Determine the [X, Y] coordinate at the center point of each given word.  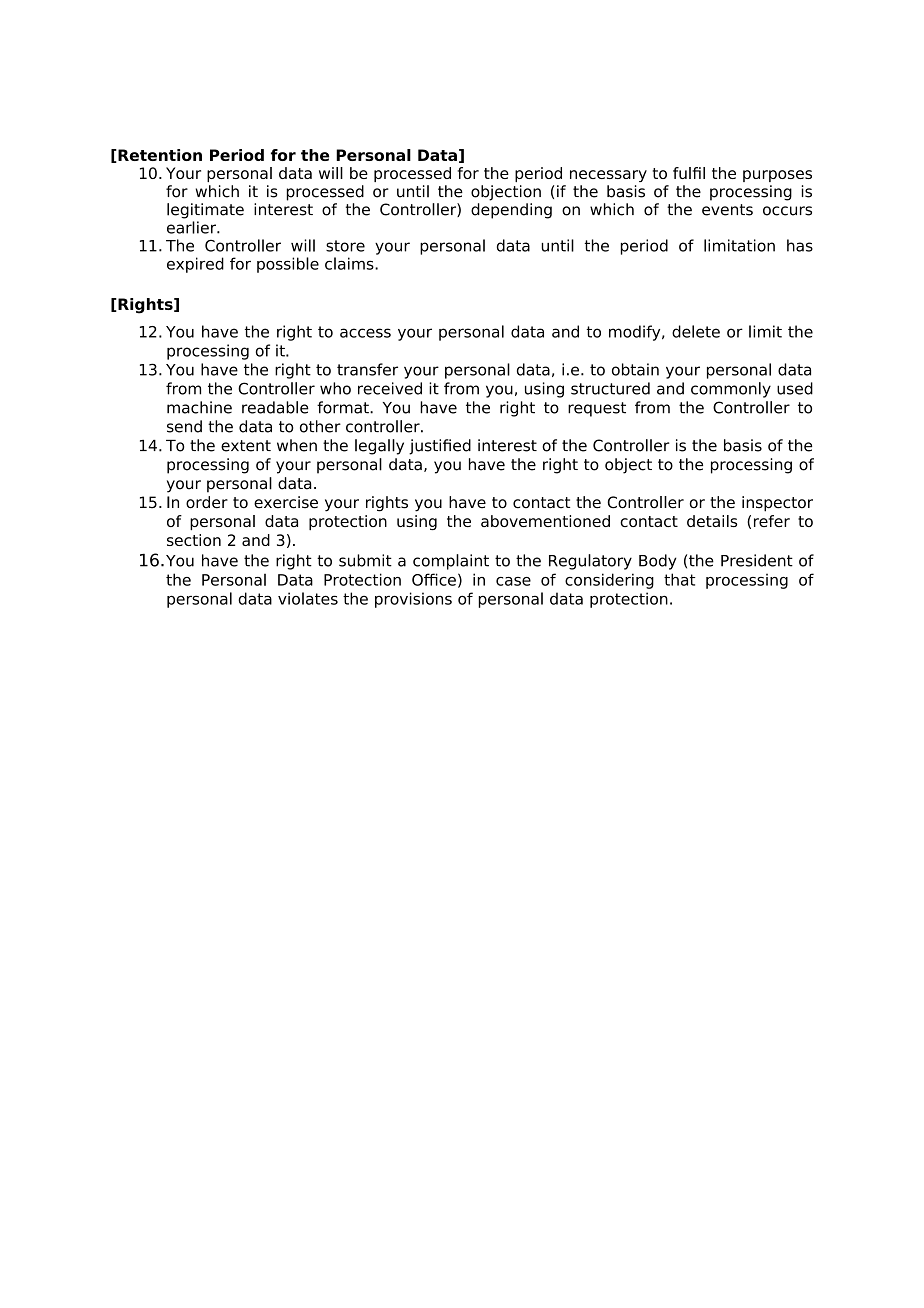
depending [511, 211]
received [390, 388]
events [727, 210]
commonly [731, 390]
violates [308, 598]
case [513, 581]
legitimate [205, 211]
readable [275, 407]
